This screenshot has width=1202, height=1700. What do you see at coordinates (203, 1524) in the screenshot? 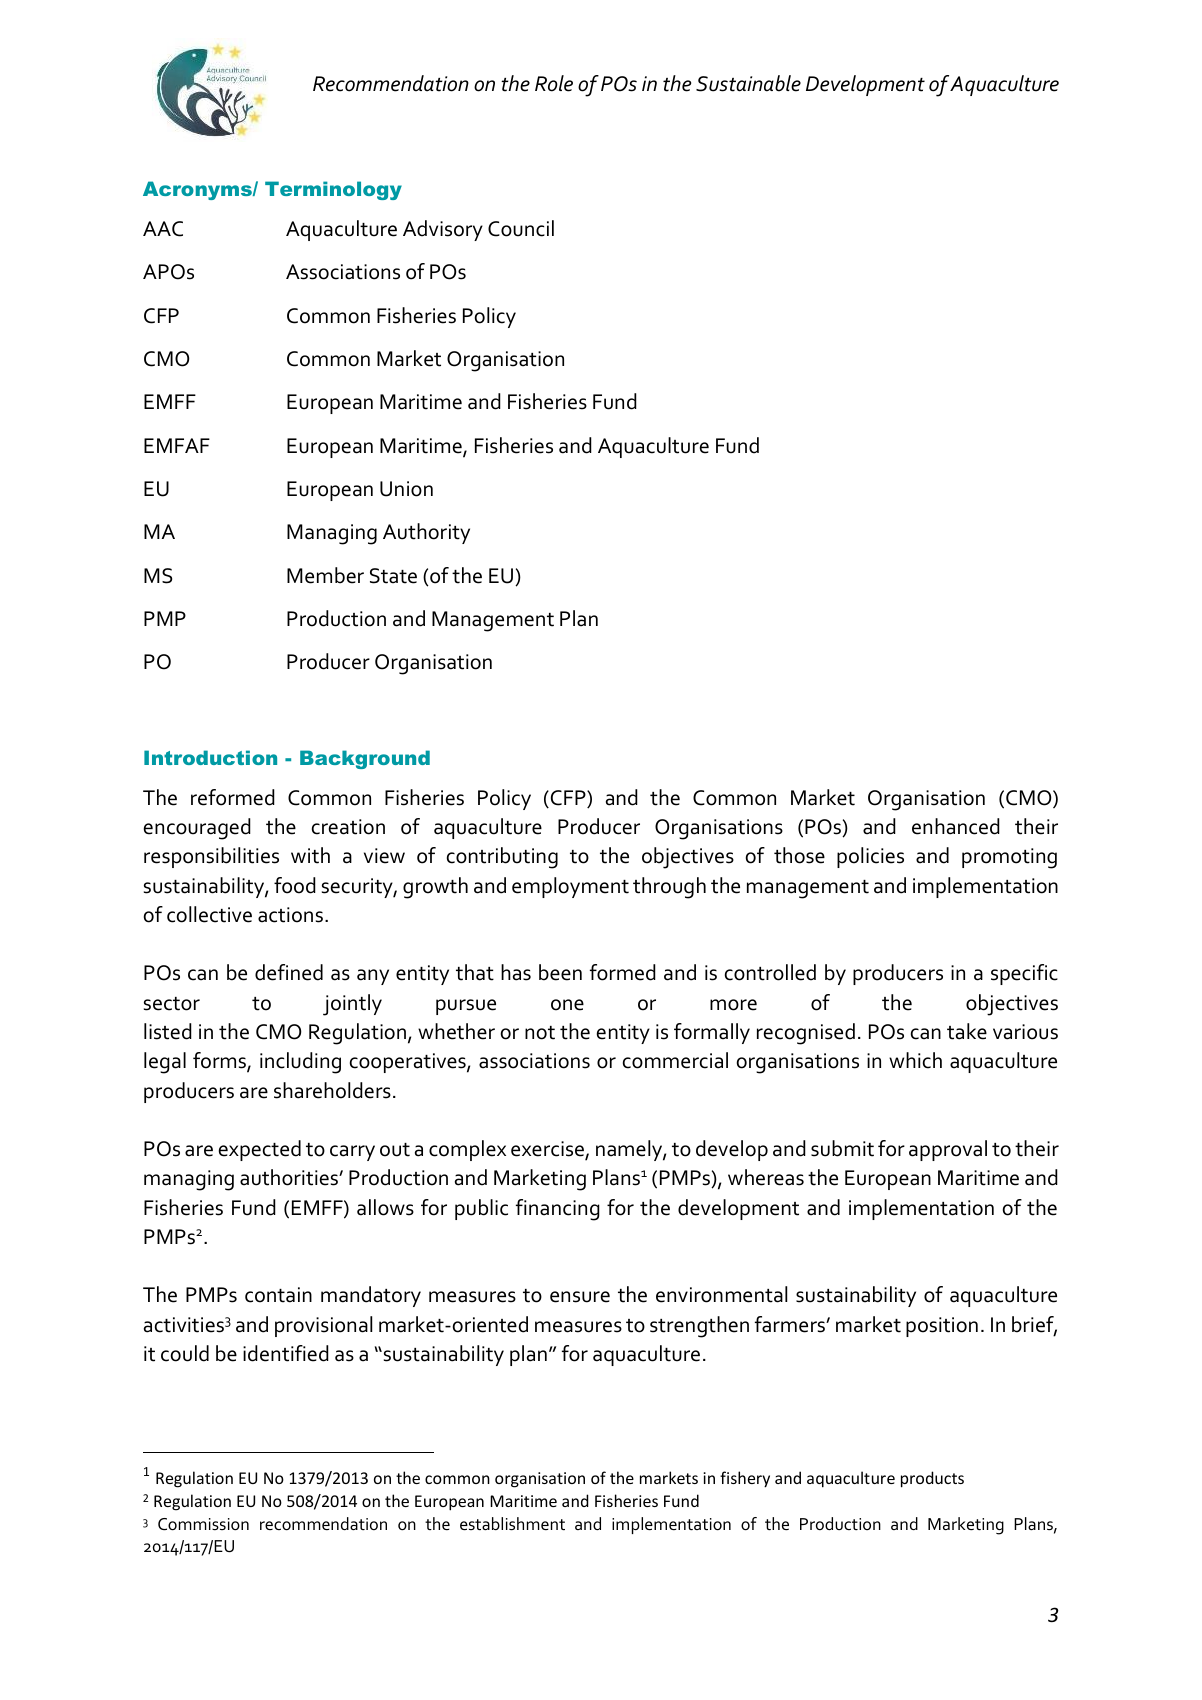
I see `Commission` at bounding box center [203, 1524].
